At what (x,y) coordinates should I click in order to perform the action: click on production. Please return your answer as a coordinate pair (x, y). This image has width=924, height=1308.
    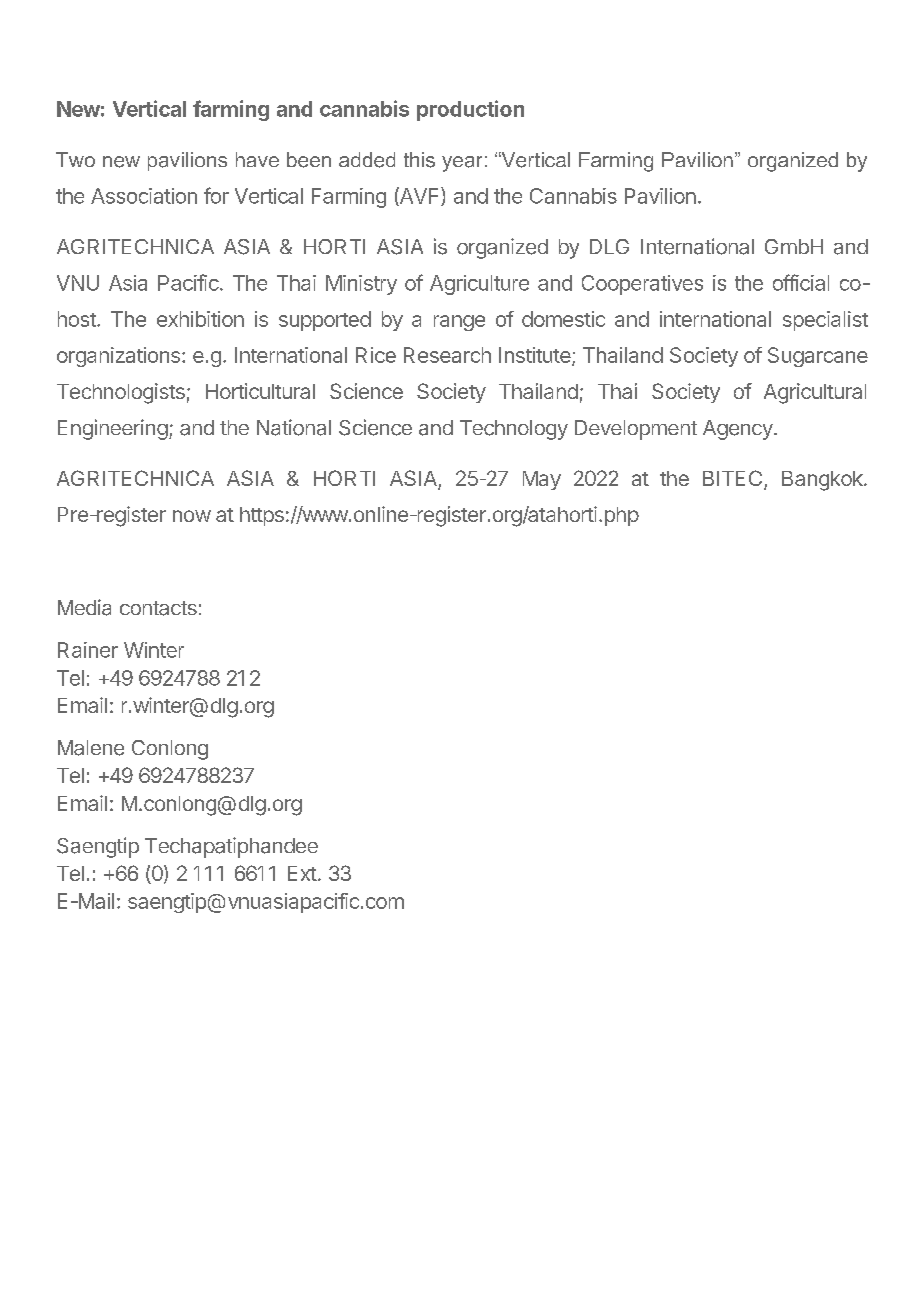
    Looking at the image, I should click on (470, 110).
